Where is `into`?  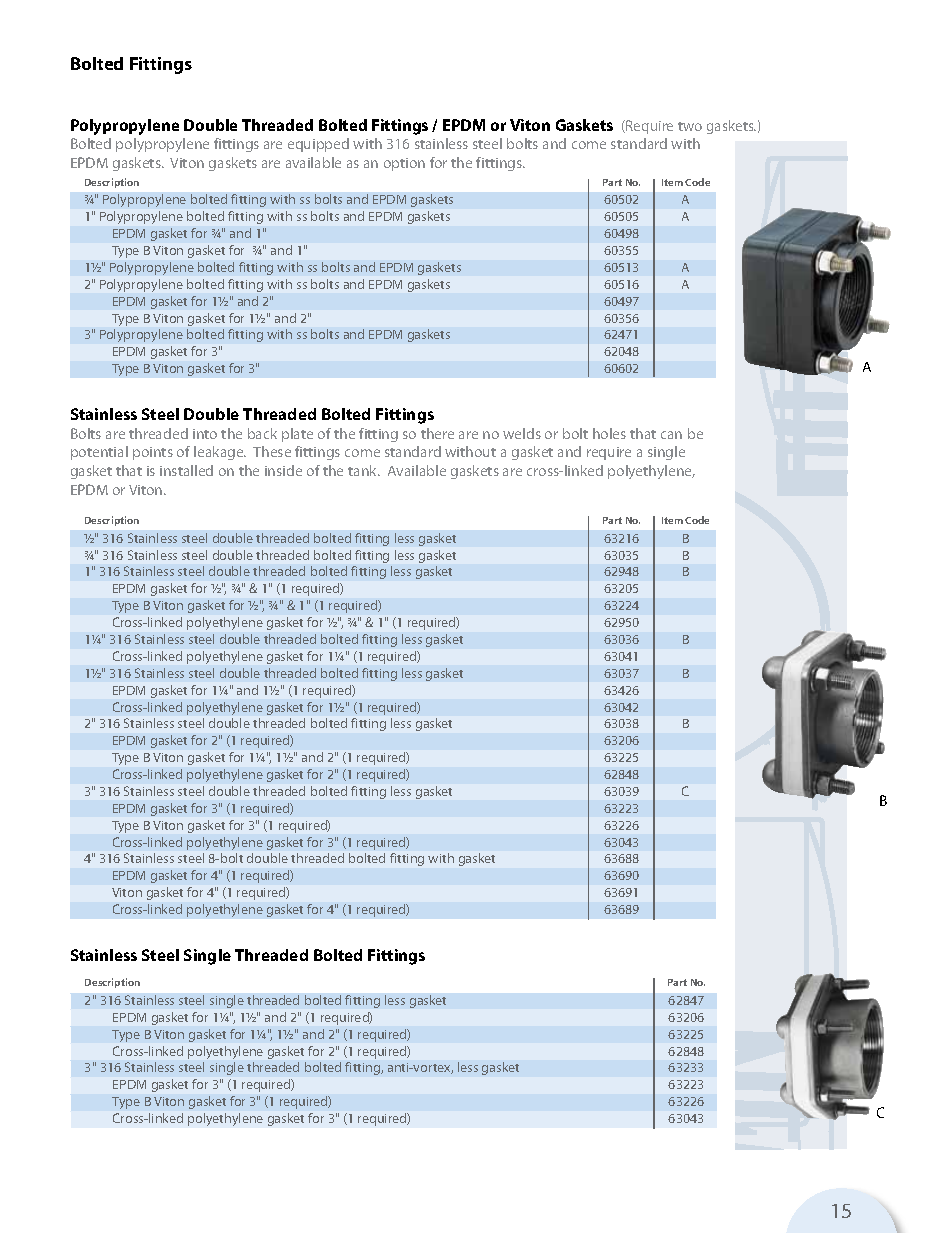 into is located at coordinates (205, 434).
